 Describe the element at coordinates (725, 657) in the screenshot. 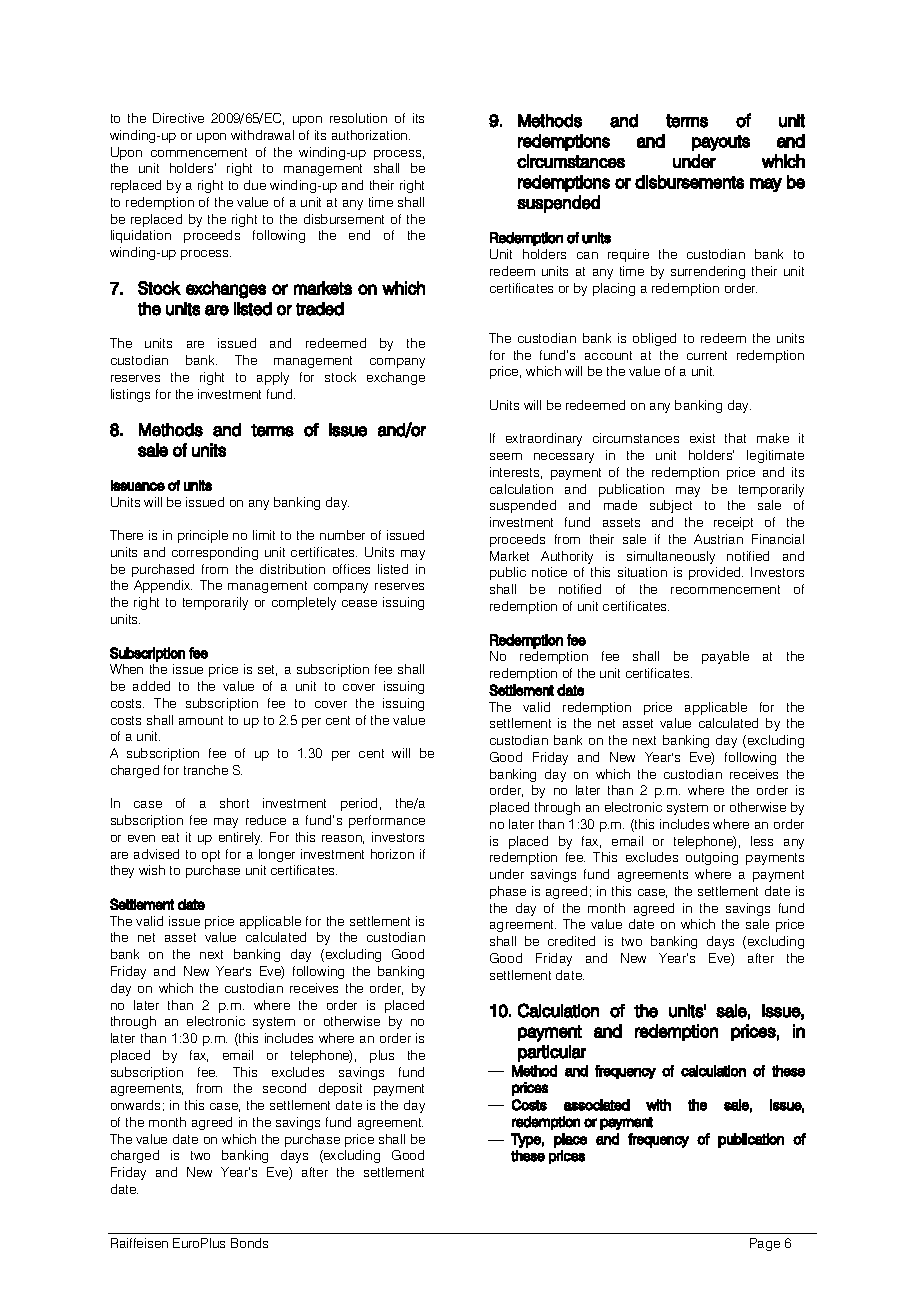

I see `payable` at that location.
